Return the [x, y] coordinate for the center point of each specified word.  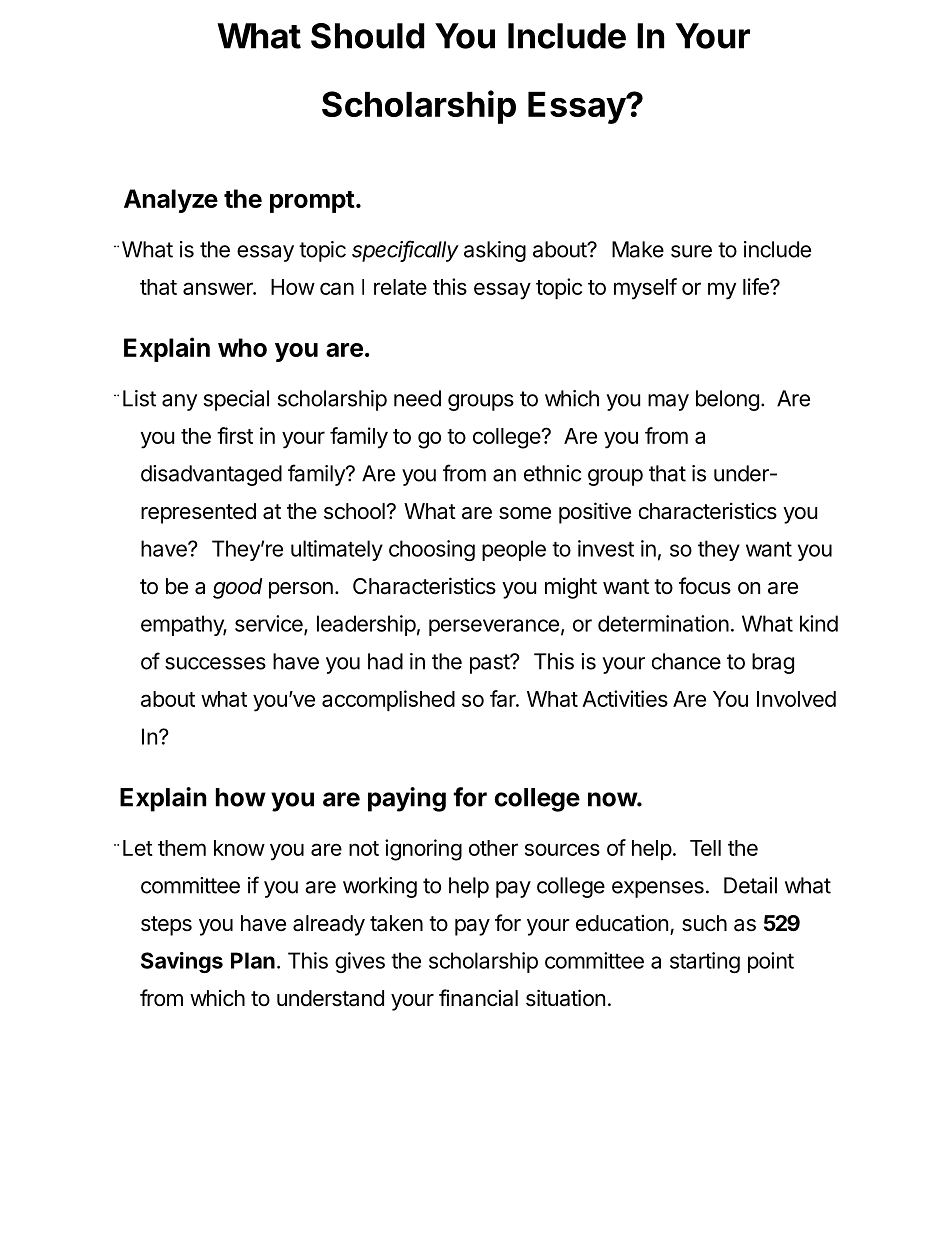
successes [215, 663]
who [242, 347]
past [490, 664]
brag [773, 663]
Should [368, 36]
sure [691, 251]
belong [727, 400]
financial [478, 998]
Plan [253, 960]
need [417, 398]
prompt [312, 202]
